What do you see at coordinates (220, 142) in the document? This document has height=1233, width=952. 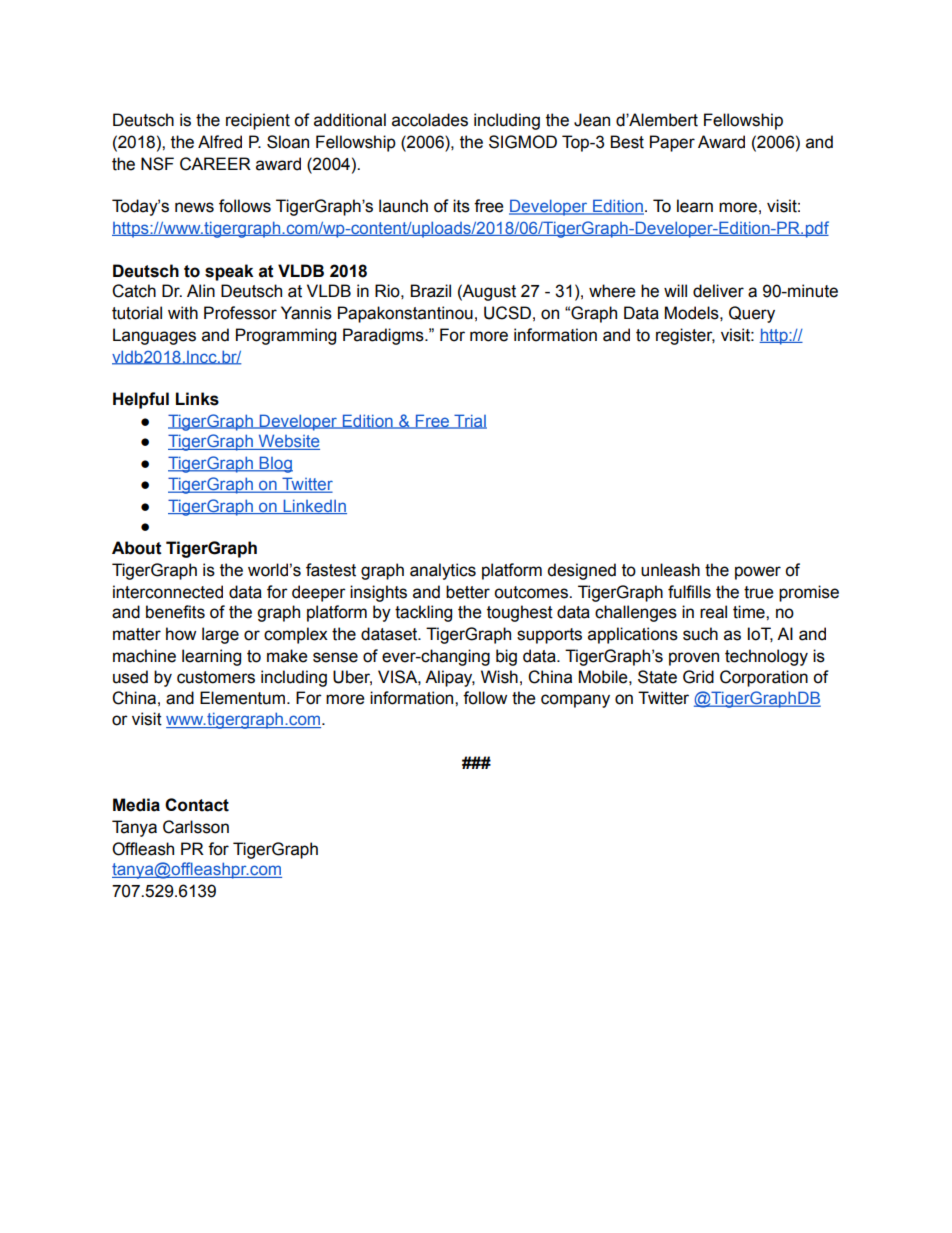 I see `Alfred` at bounding box center [220, 142].
